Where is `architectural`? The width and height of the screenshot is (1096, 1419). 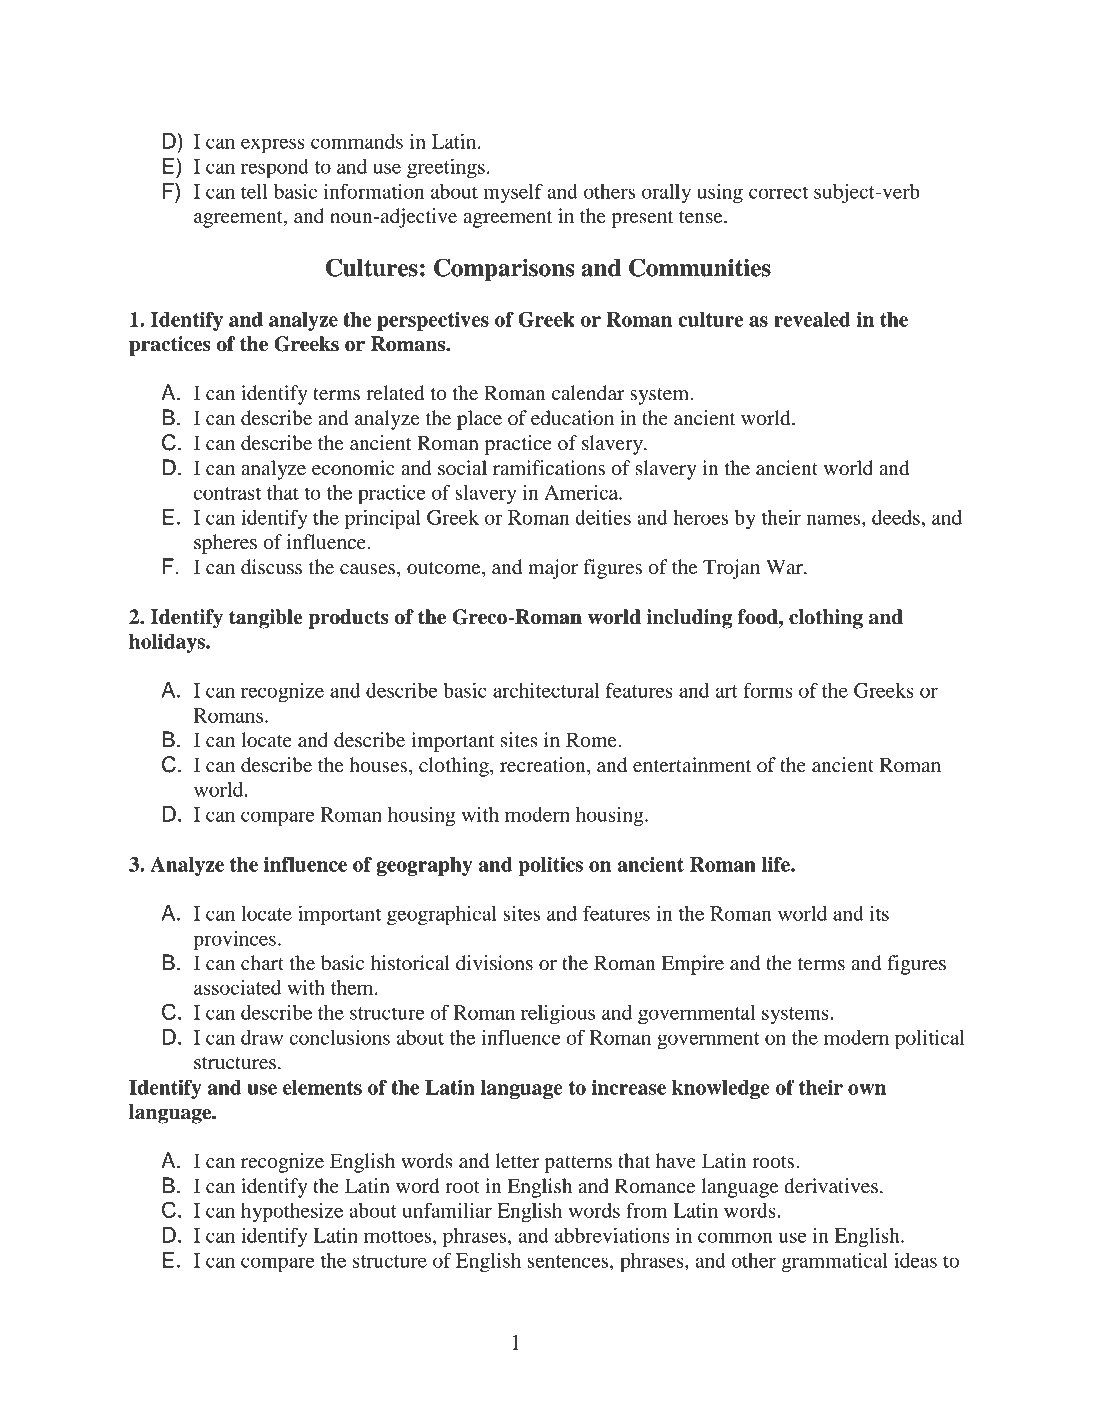
architectural is located at coordinates (546, 690).
